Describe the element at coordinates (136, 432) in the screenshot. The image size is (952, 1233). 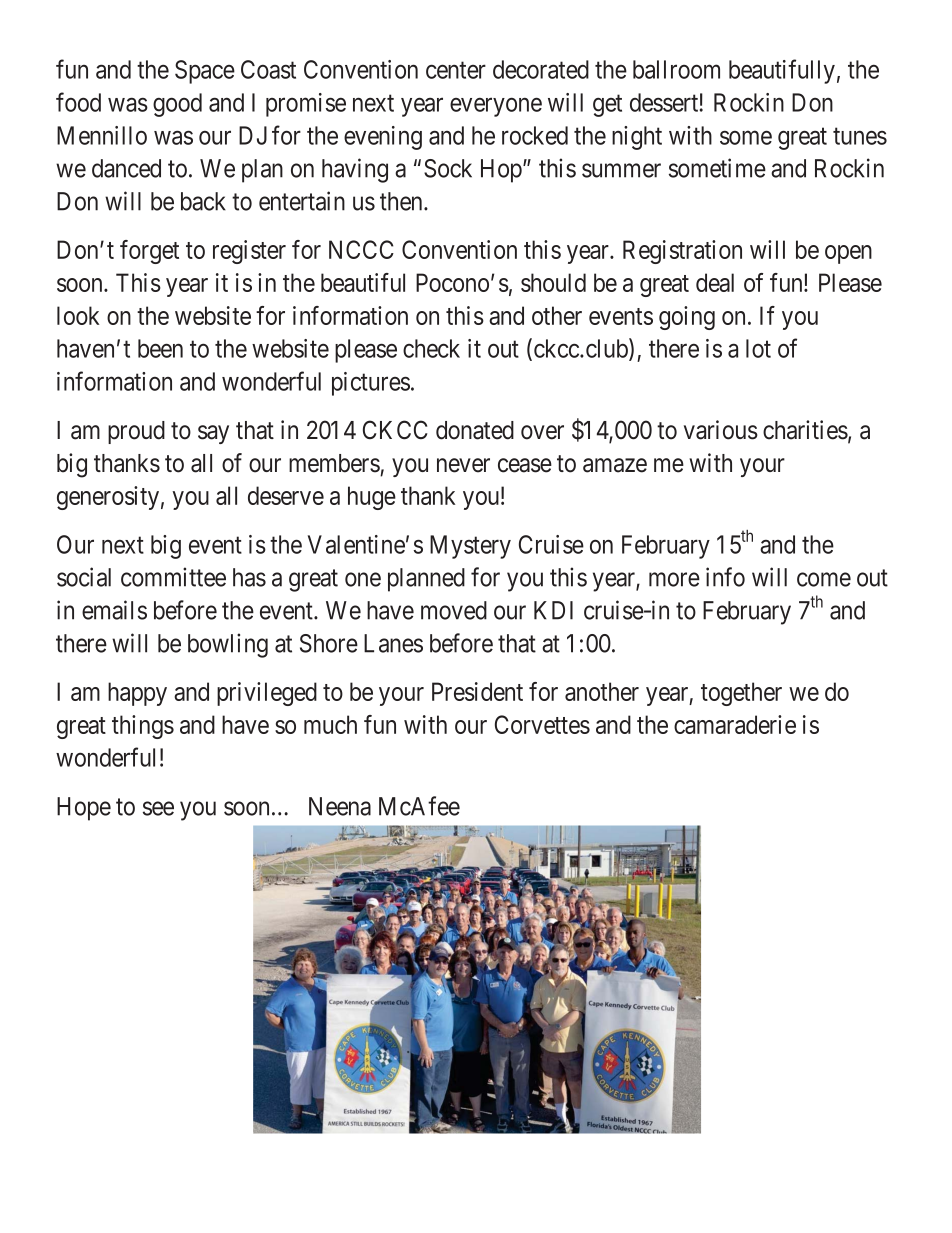
I see `proud` at that location.
